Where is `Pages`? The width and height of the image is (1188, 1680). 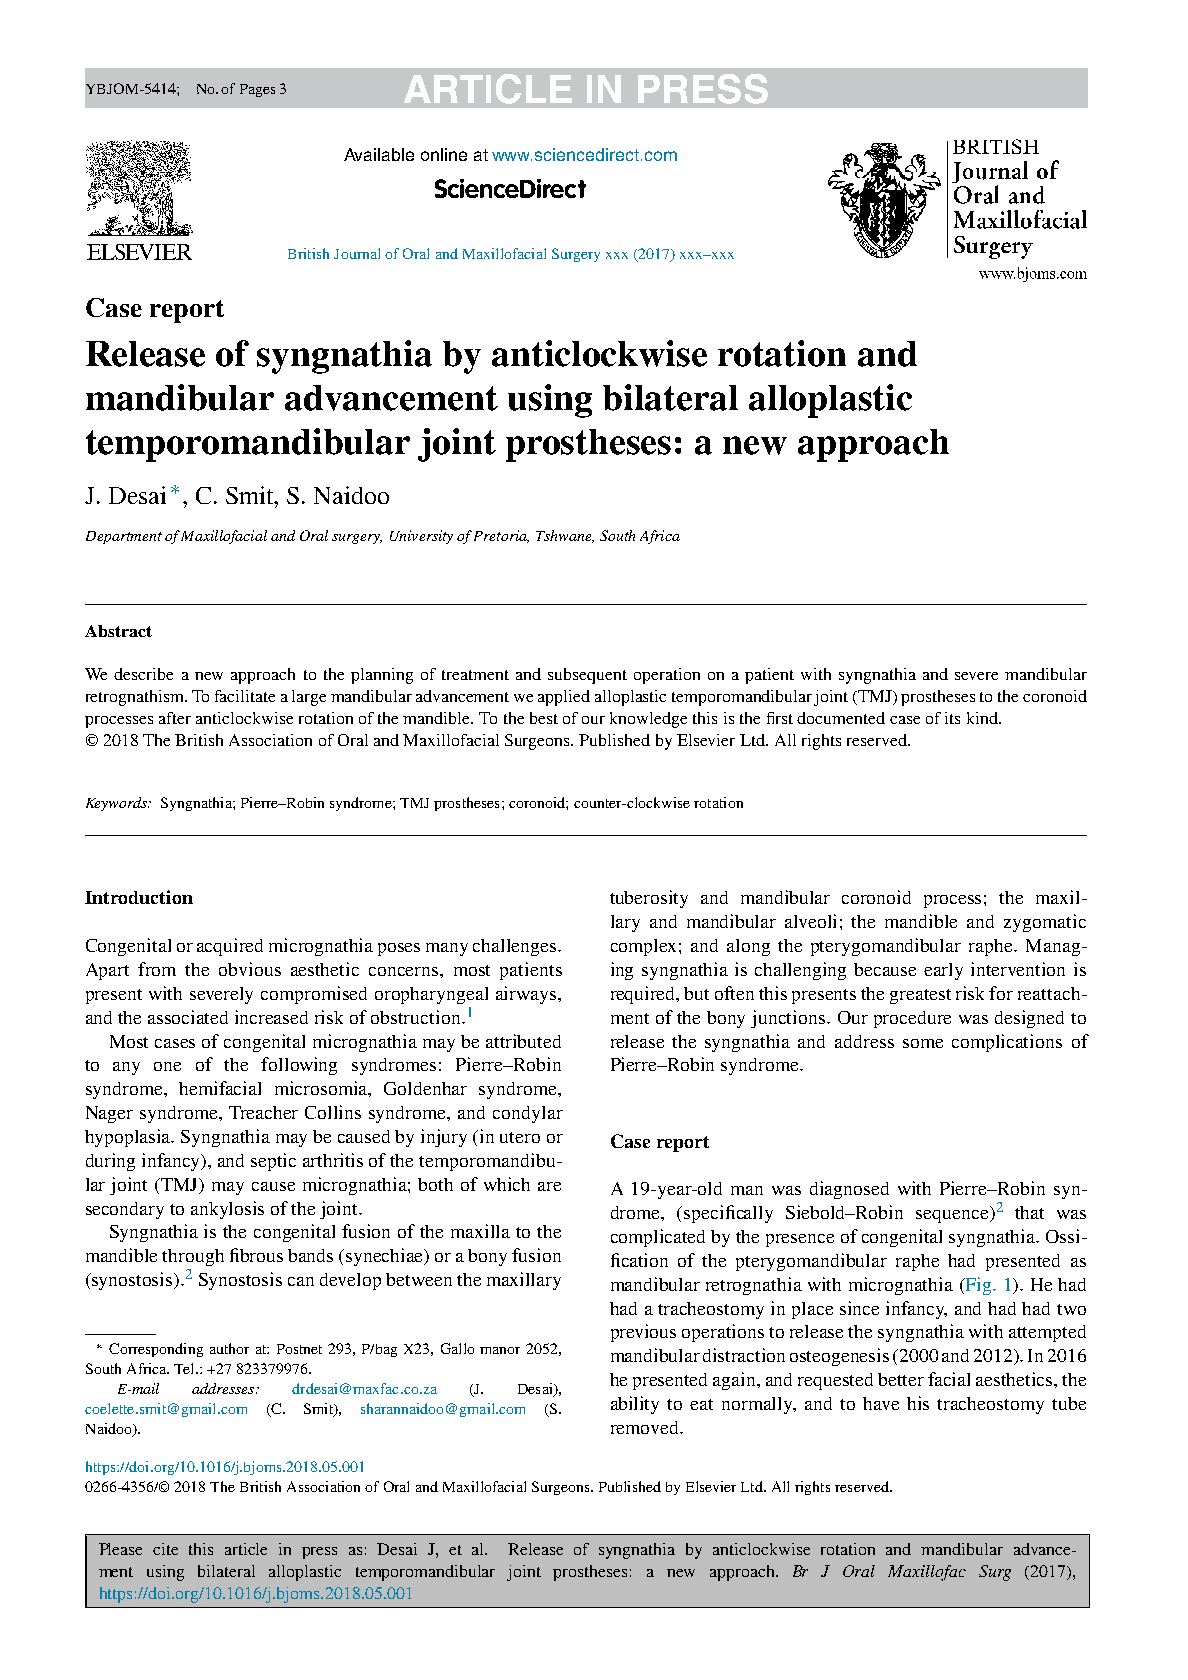 Pages is located at coordinates (257, 90).
